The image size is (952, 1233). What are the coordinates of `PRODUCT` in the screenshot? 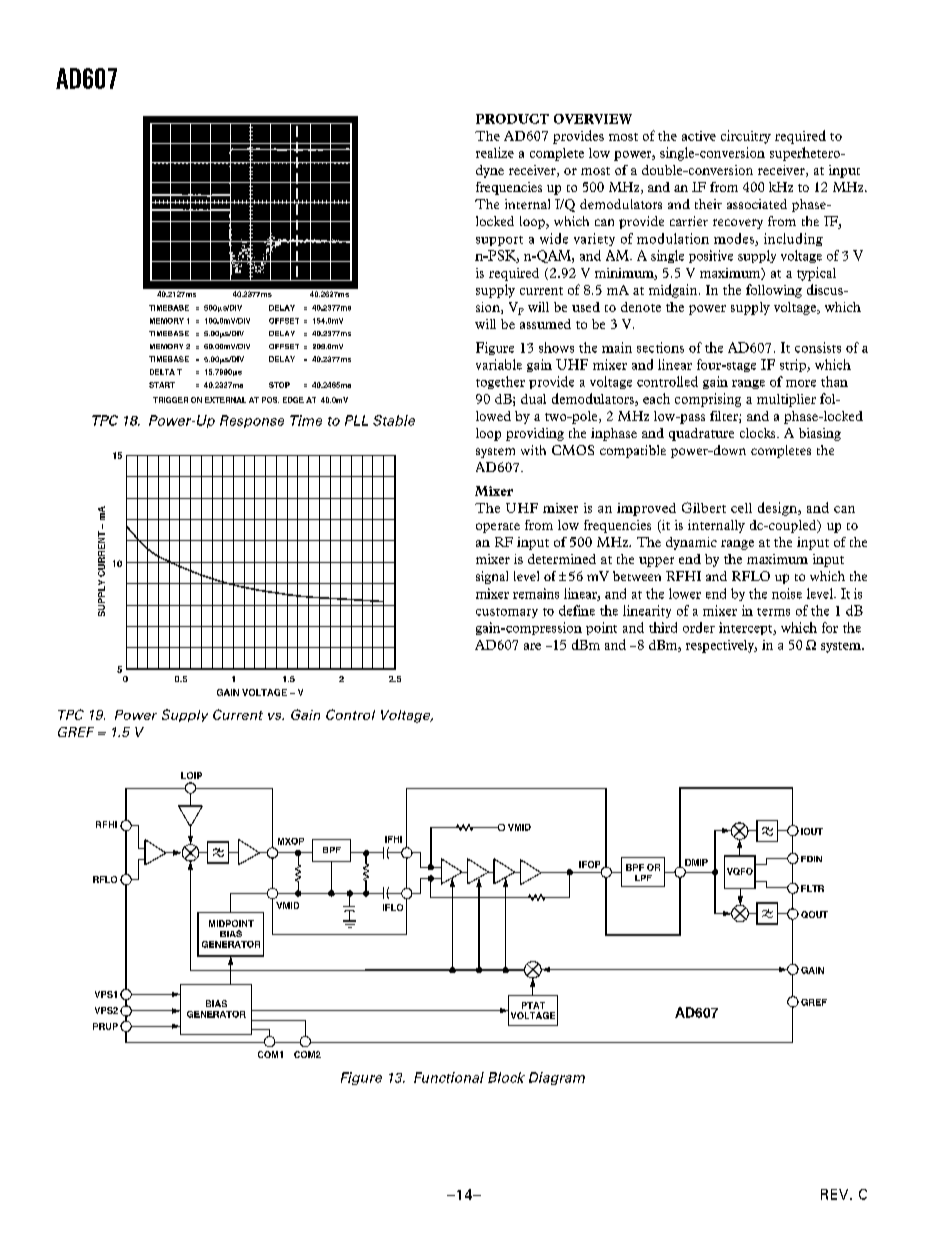 It's located at (512, 119).
